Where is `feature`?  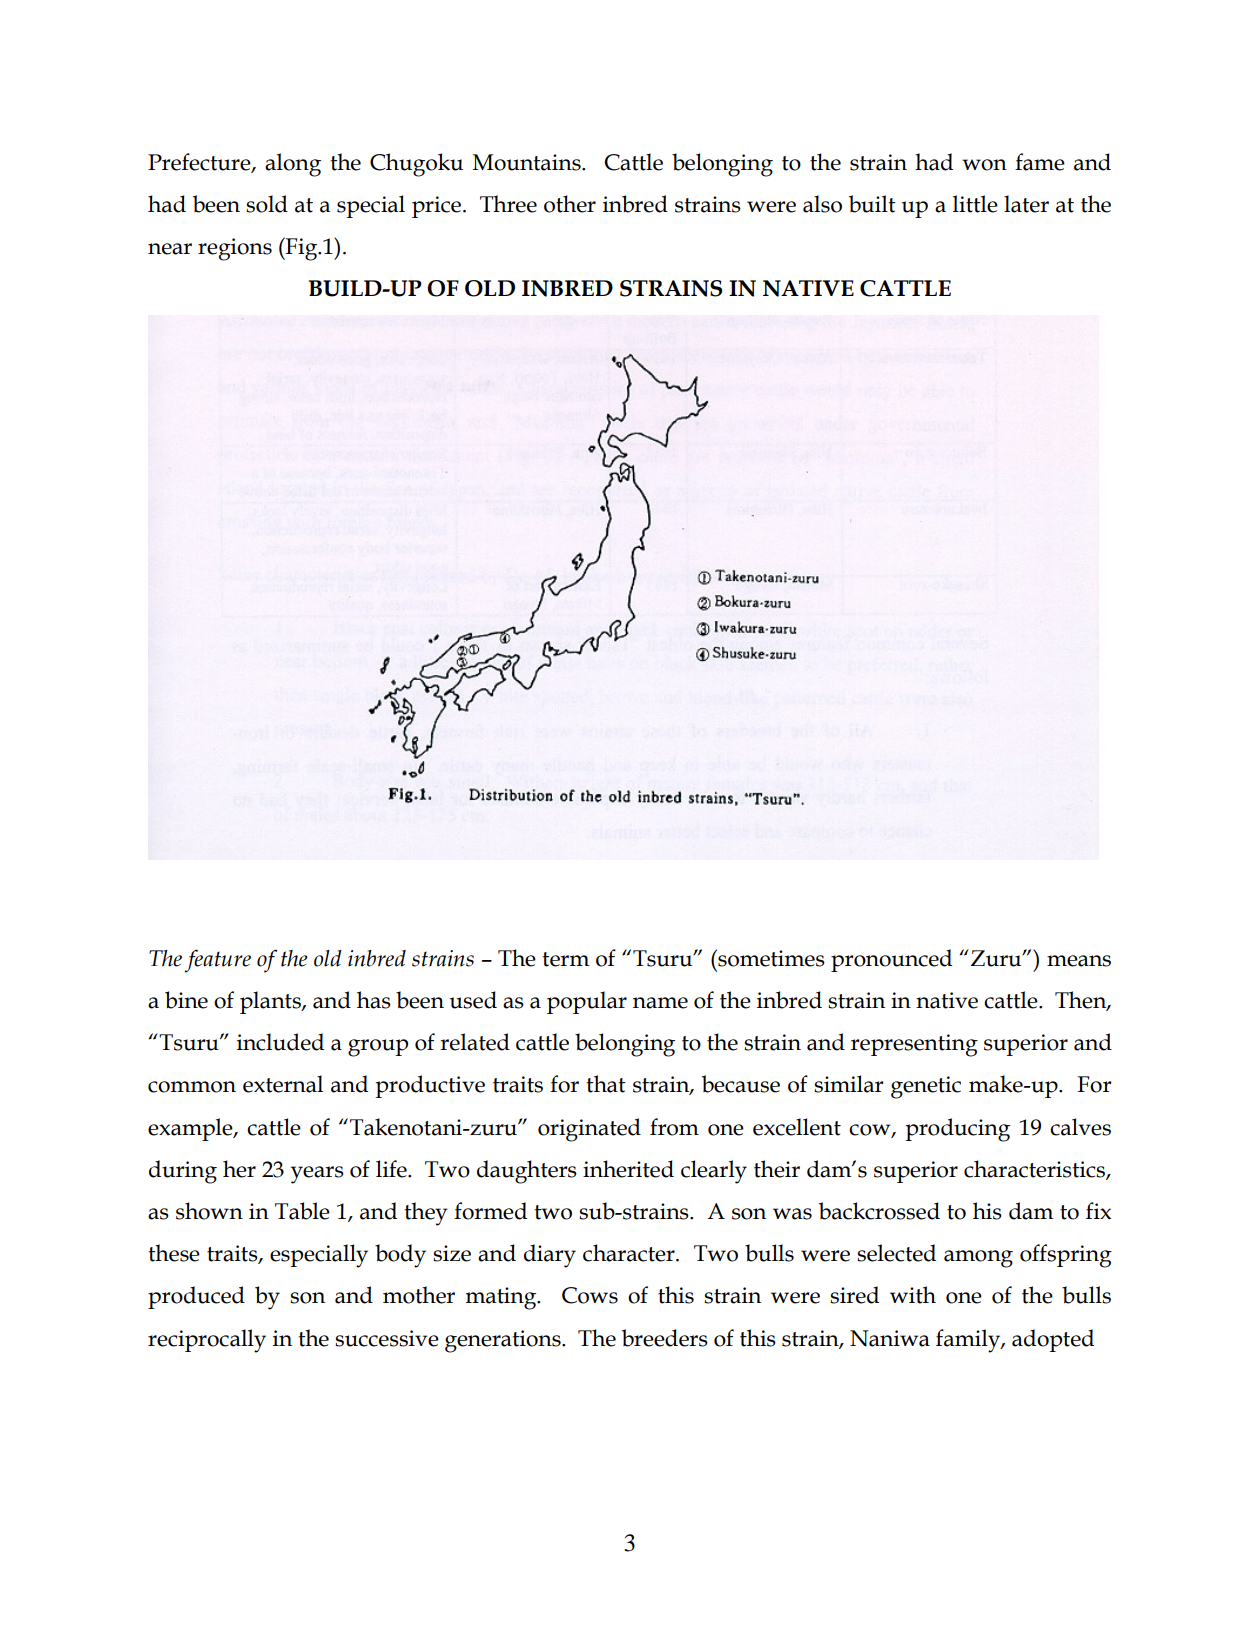 feature is located at coordinates (218, 961).
